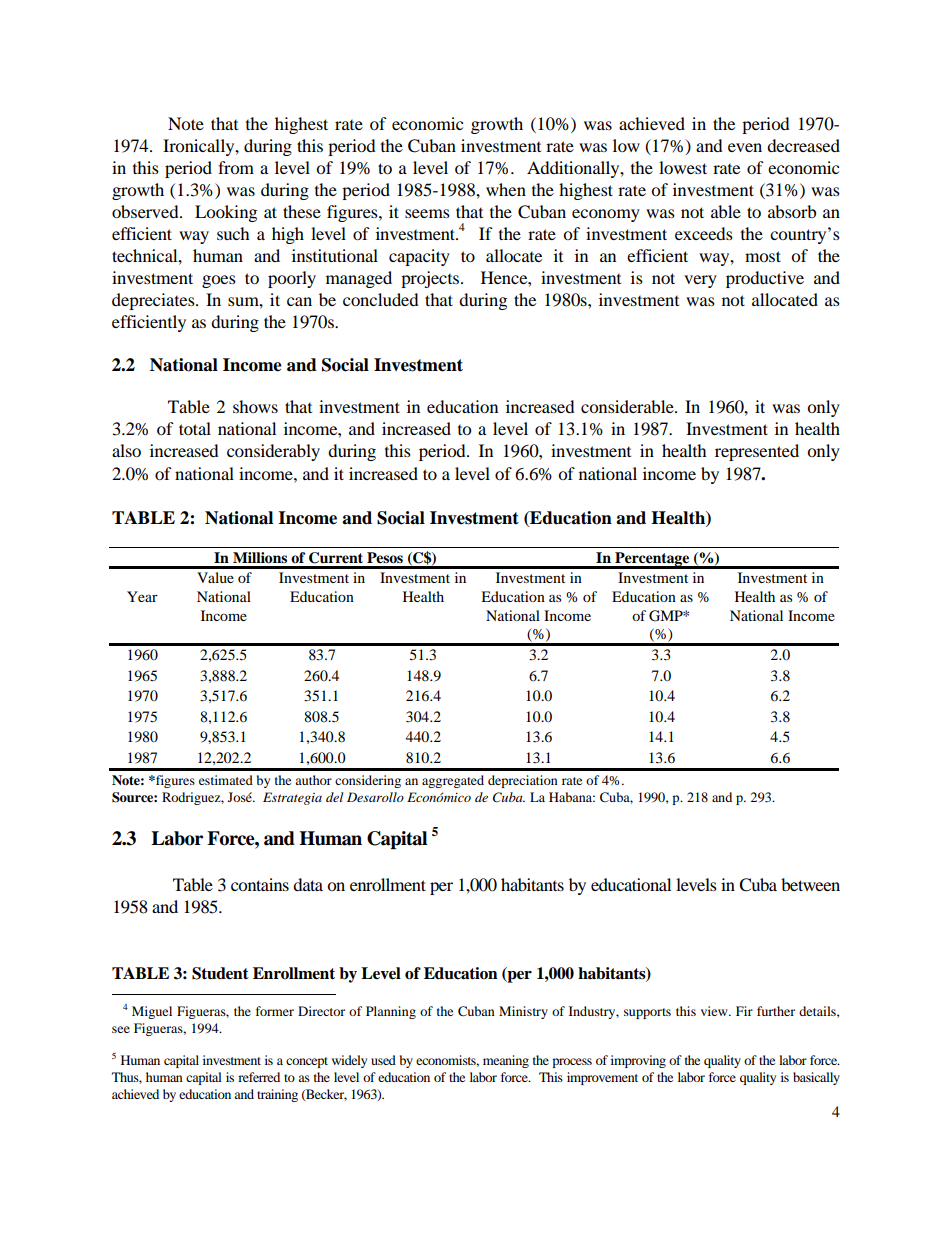  What do you see at coordinates (259, 1077) in the screenshot?
I see `referred` at bounding box center [259, 1077].
